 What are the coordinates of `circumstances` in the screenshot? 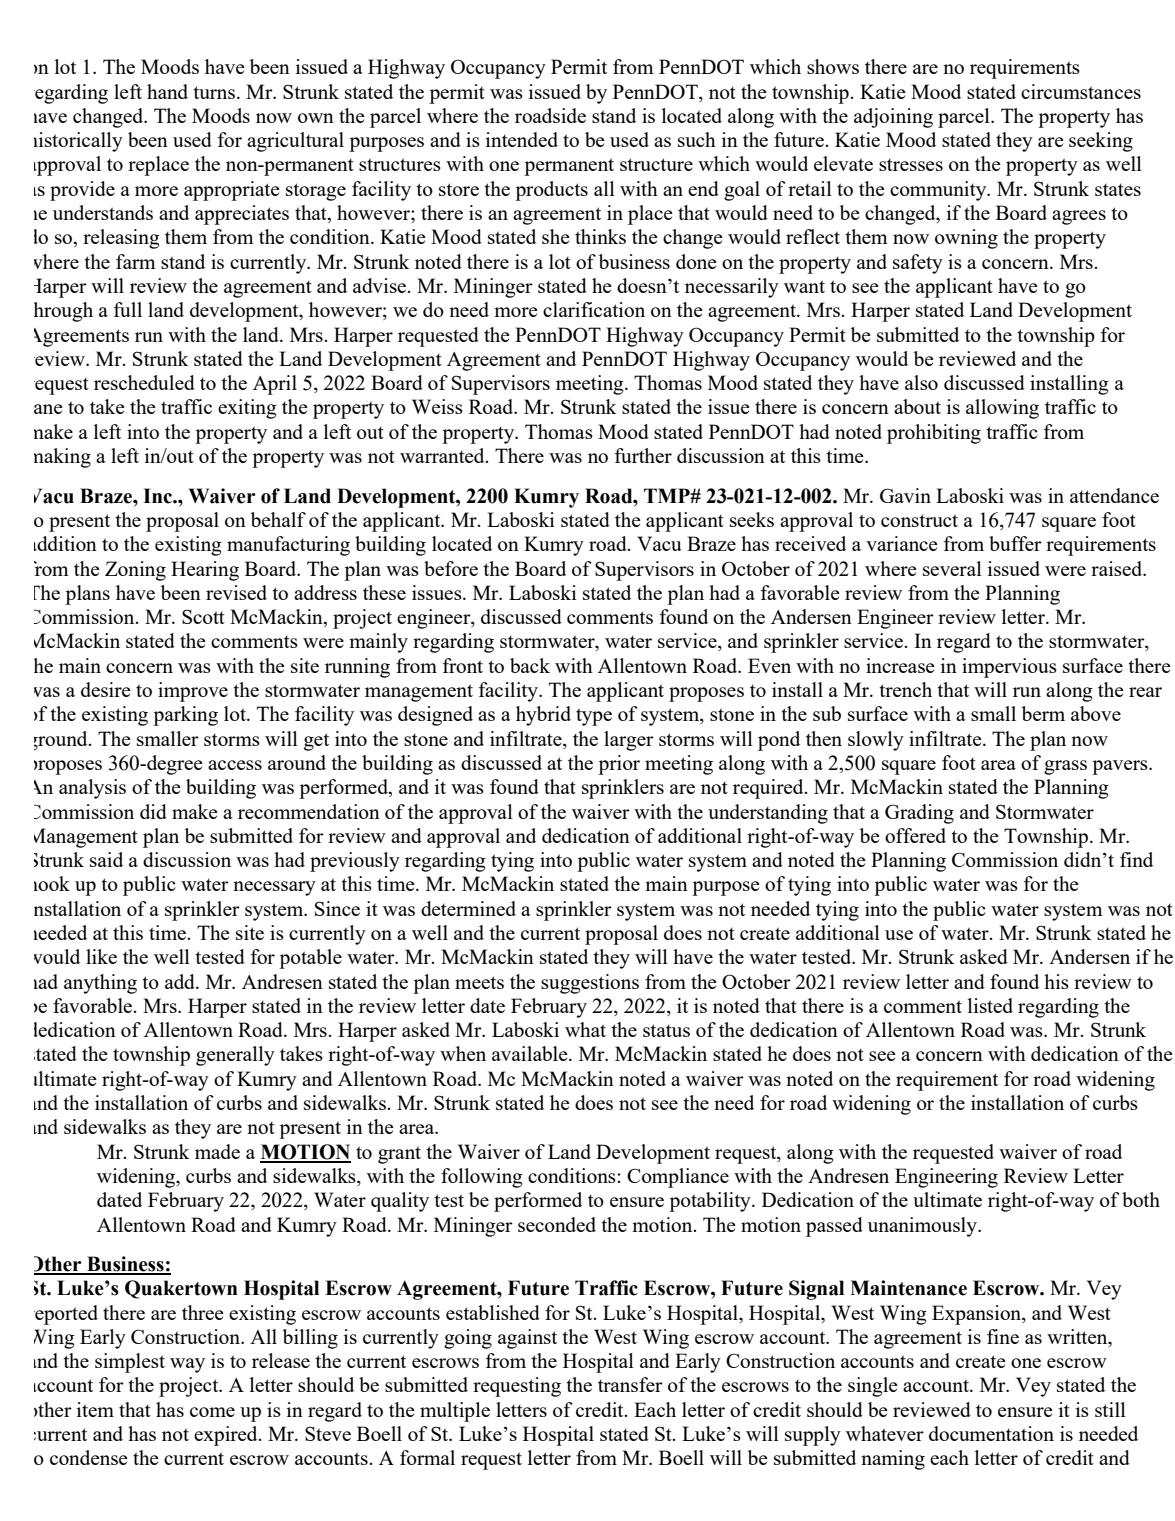 It's located at (1081, 91).
